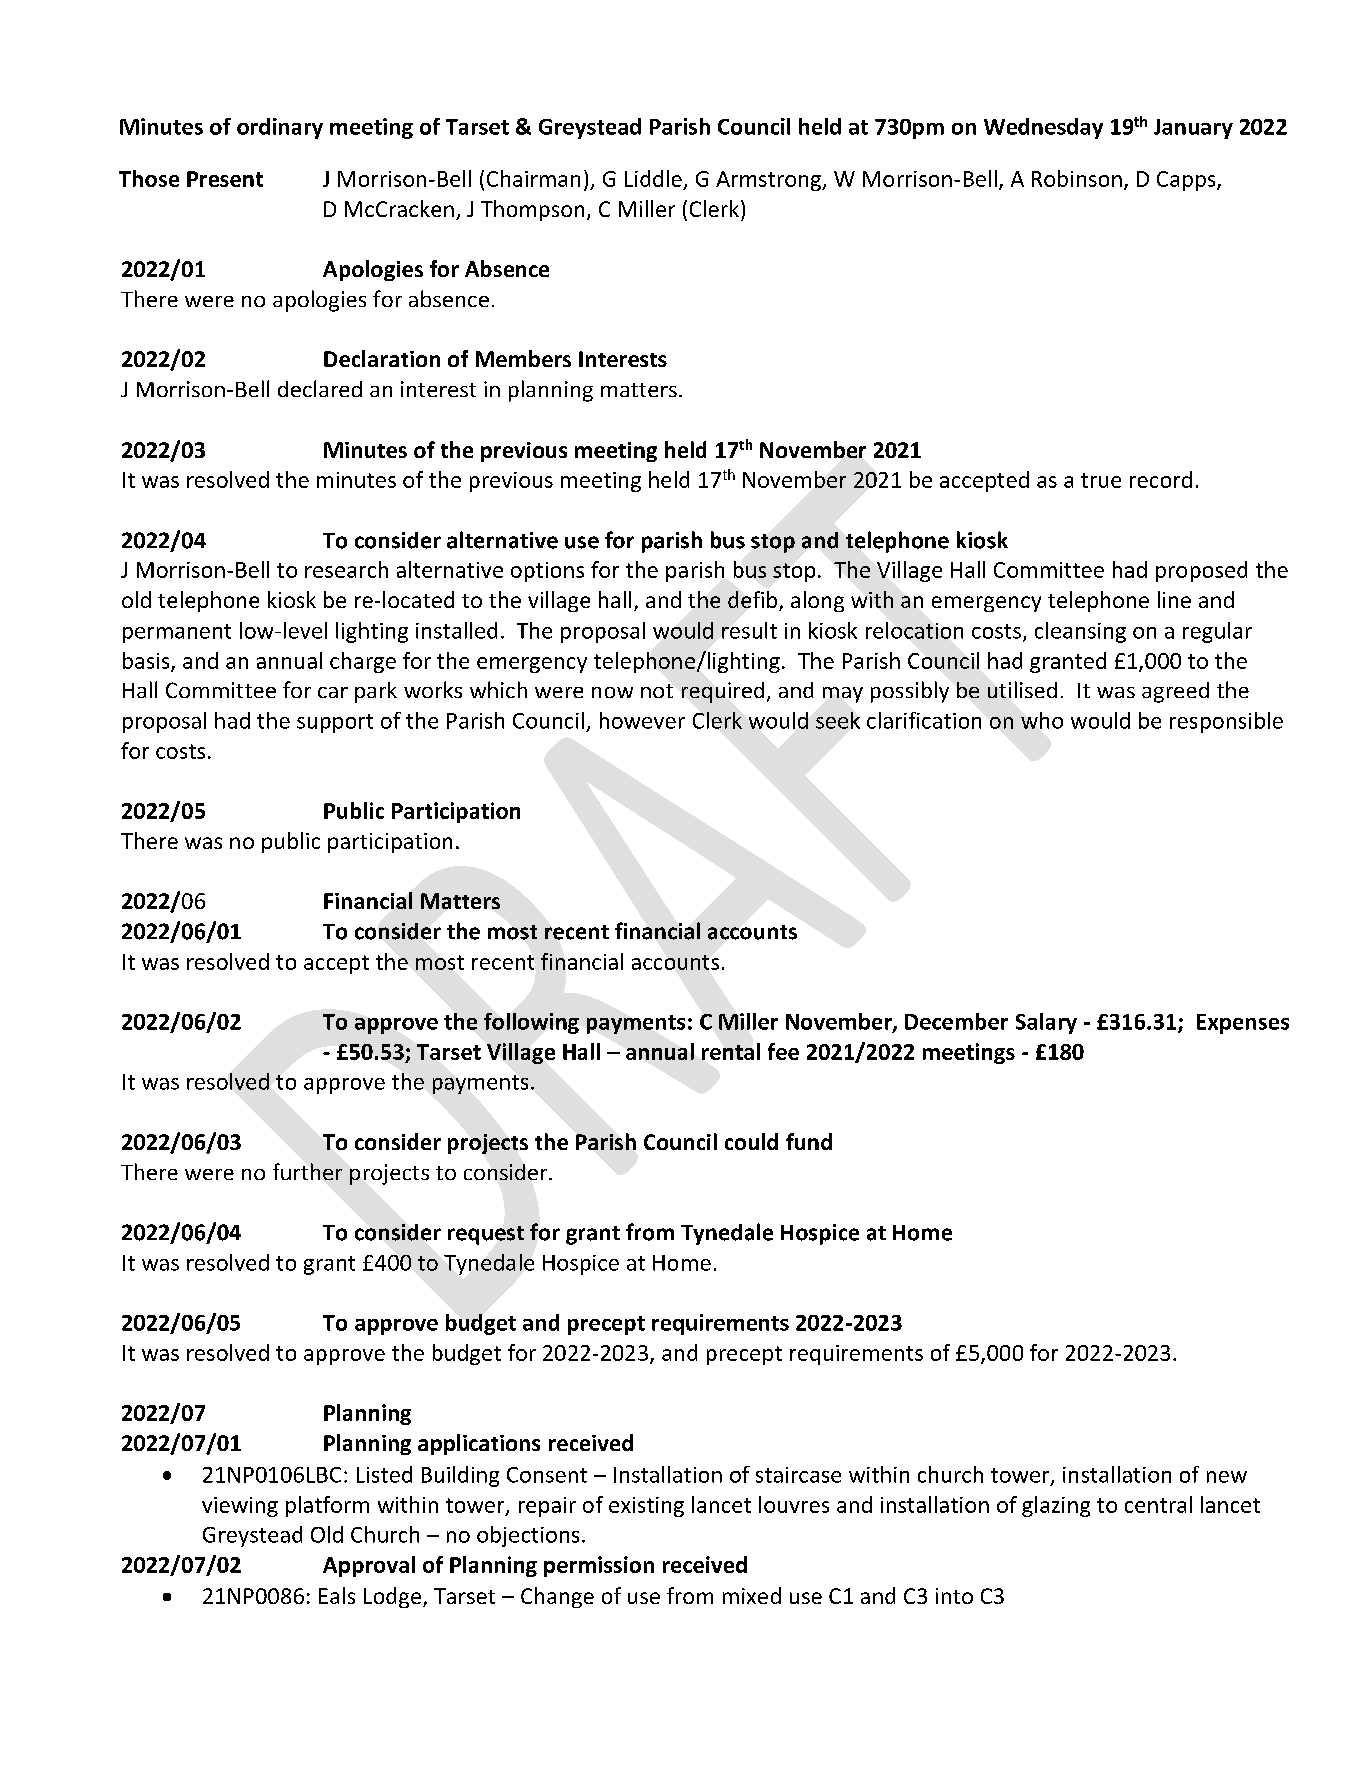  Describe the element at coordinates (547, 572) in the document. I see `options` at that location.
